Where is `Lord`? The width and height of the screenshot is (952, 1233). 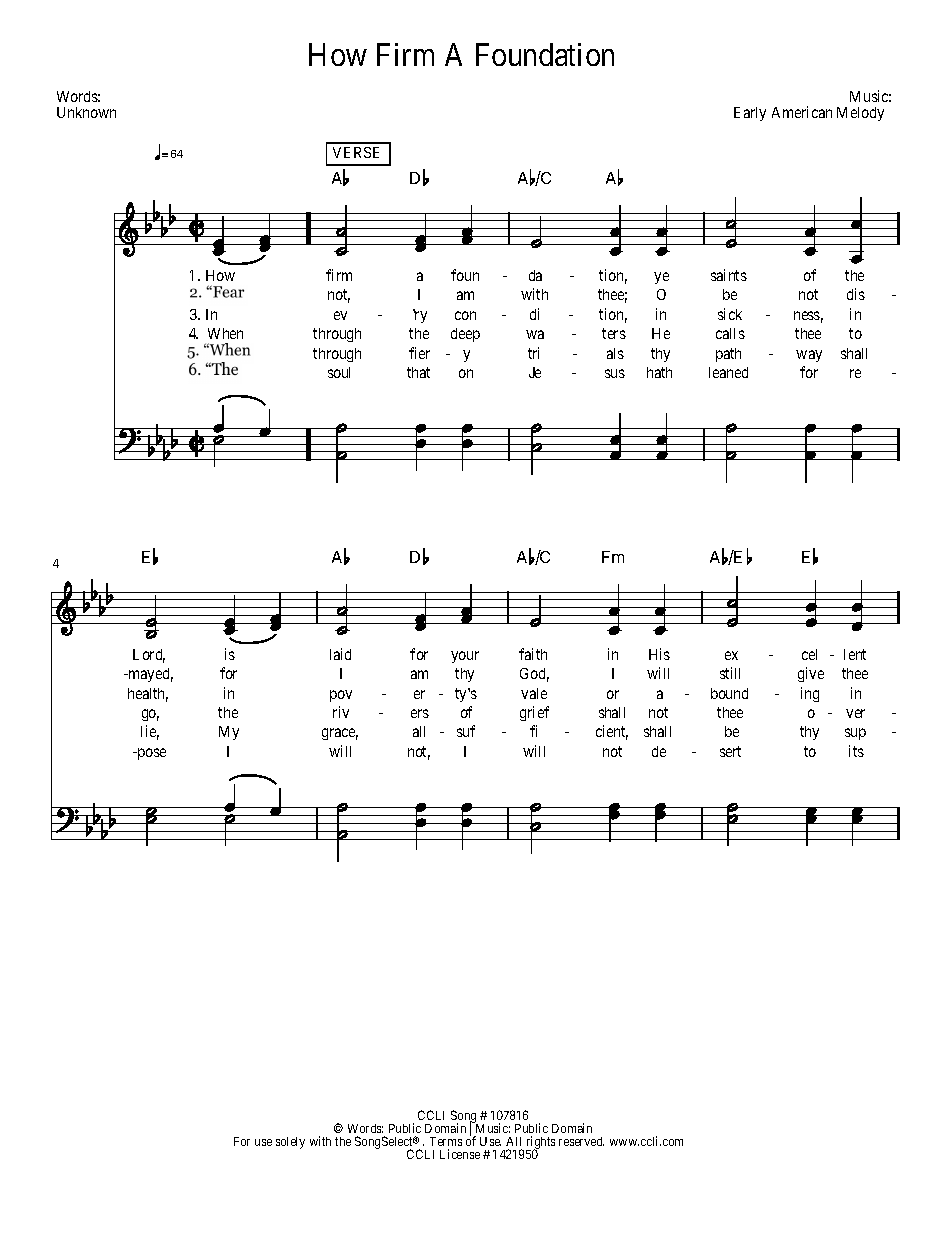 Lord is located at coordinates (149, 656).
